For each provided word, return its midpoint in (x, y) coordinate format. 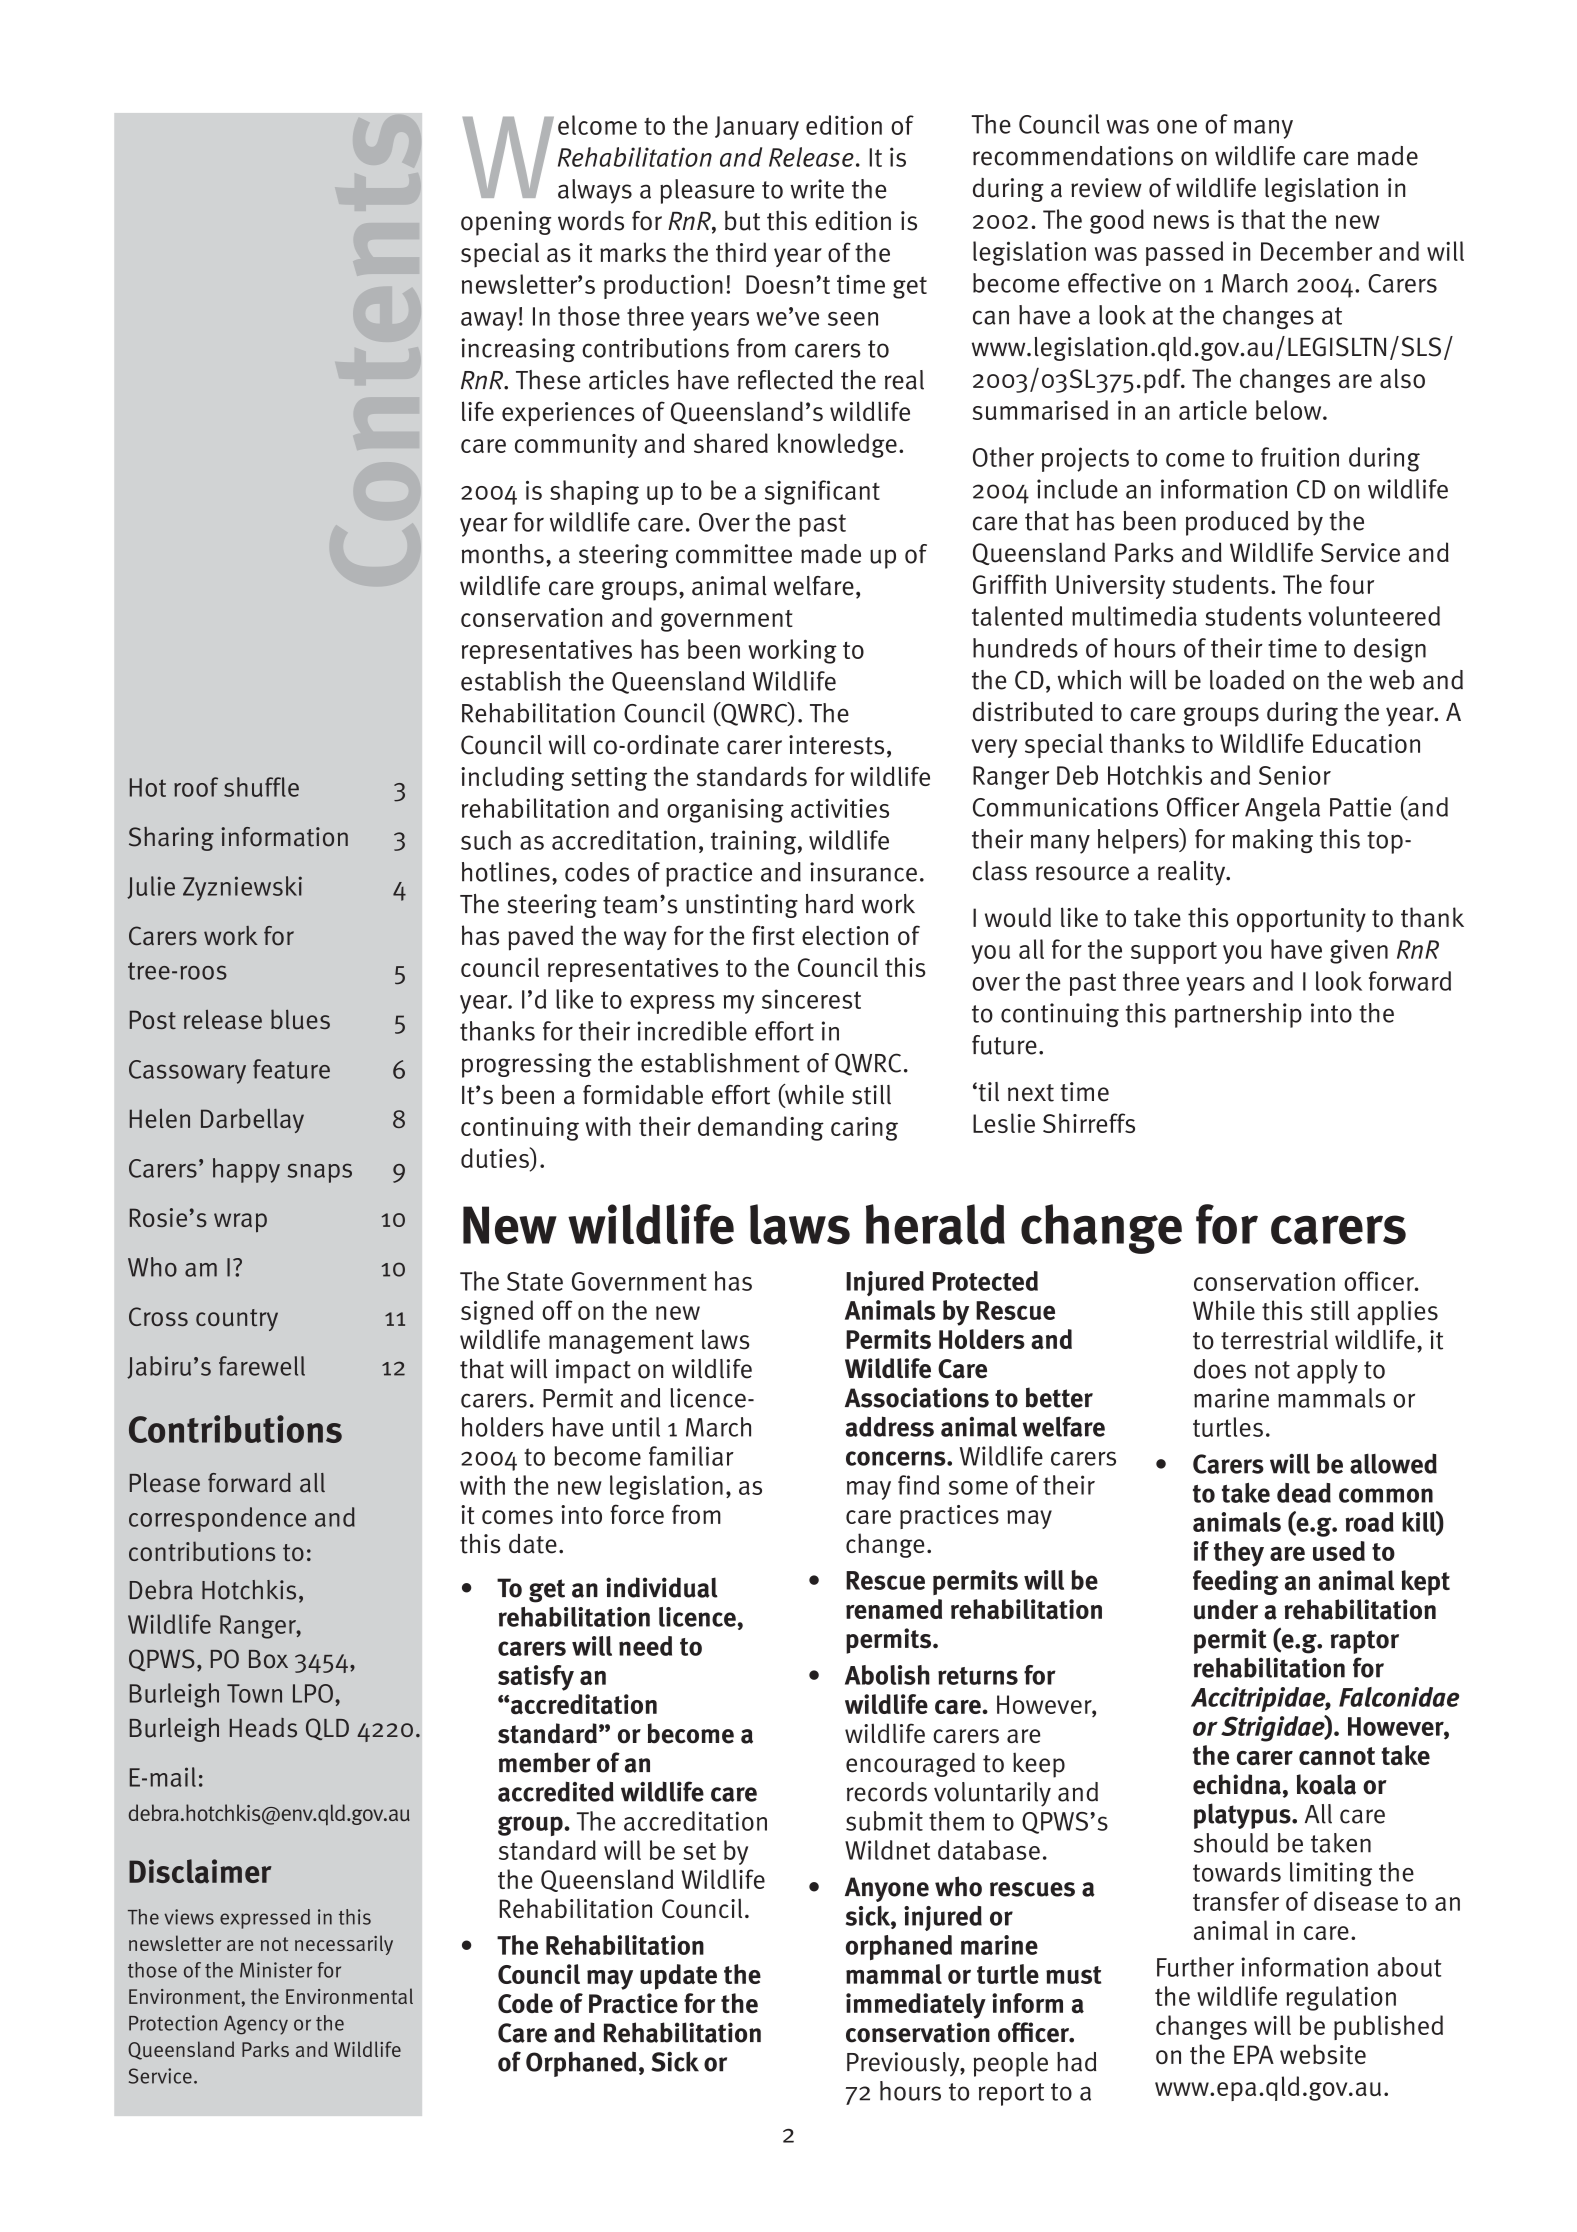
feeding (1236, 1582)
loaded (1247, 680)
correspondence (217, 1519)
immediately (916, 2006)
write (817, 189)
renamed (894, 1609)
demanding (761, 1128)
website (1323, 2054)
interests (836, 745)
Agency (256, 2025)
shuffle (261, 787)
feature (291, 1069)
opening (506, 223)
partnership (1238, 1015)
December (1316, 251)
